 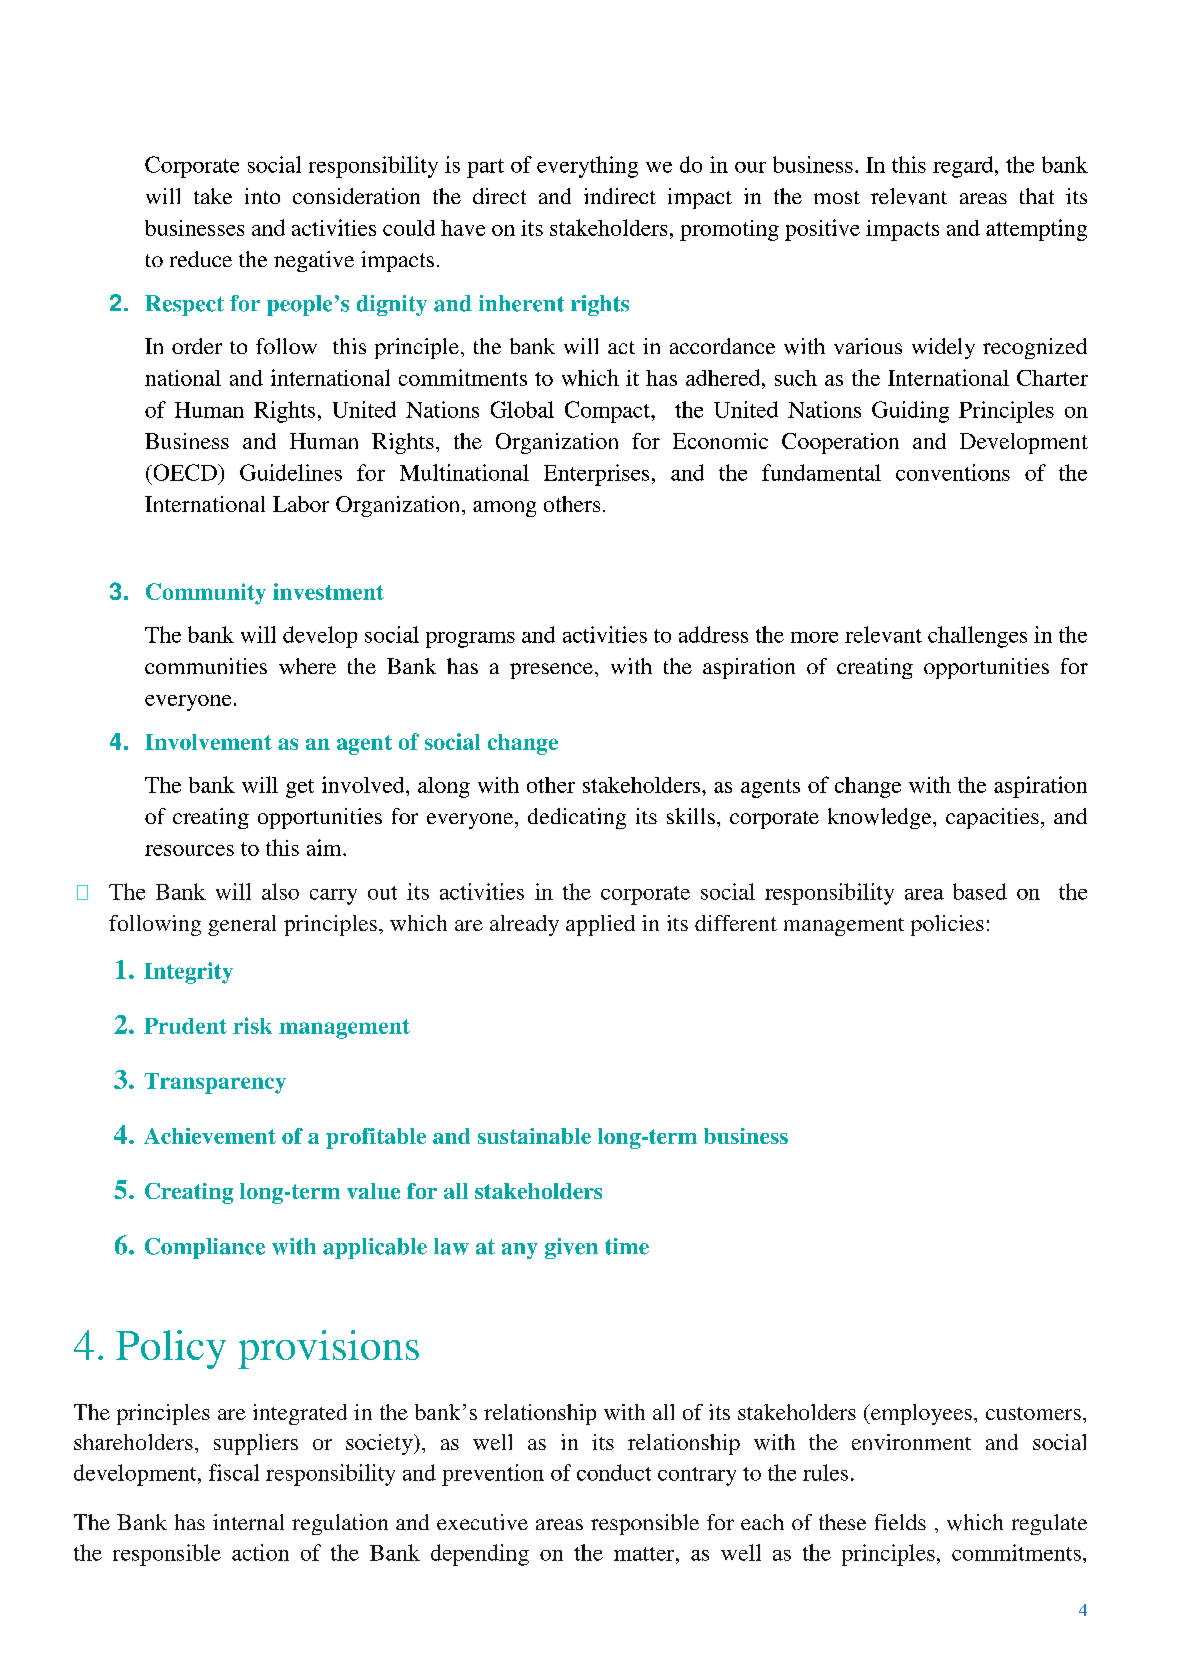 What do you see at coordinates (1037, 196) in the document?
I see `that` at bounding box center [1037, 196].
